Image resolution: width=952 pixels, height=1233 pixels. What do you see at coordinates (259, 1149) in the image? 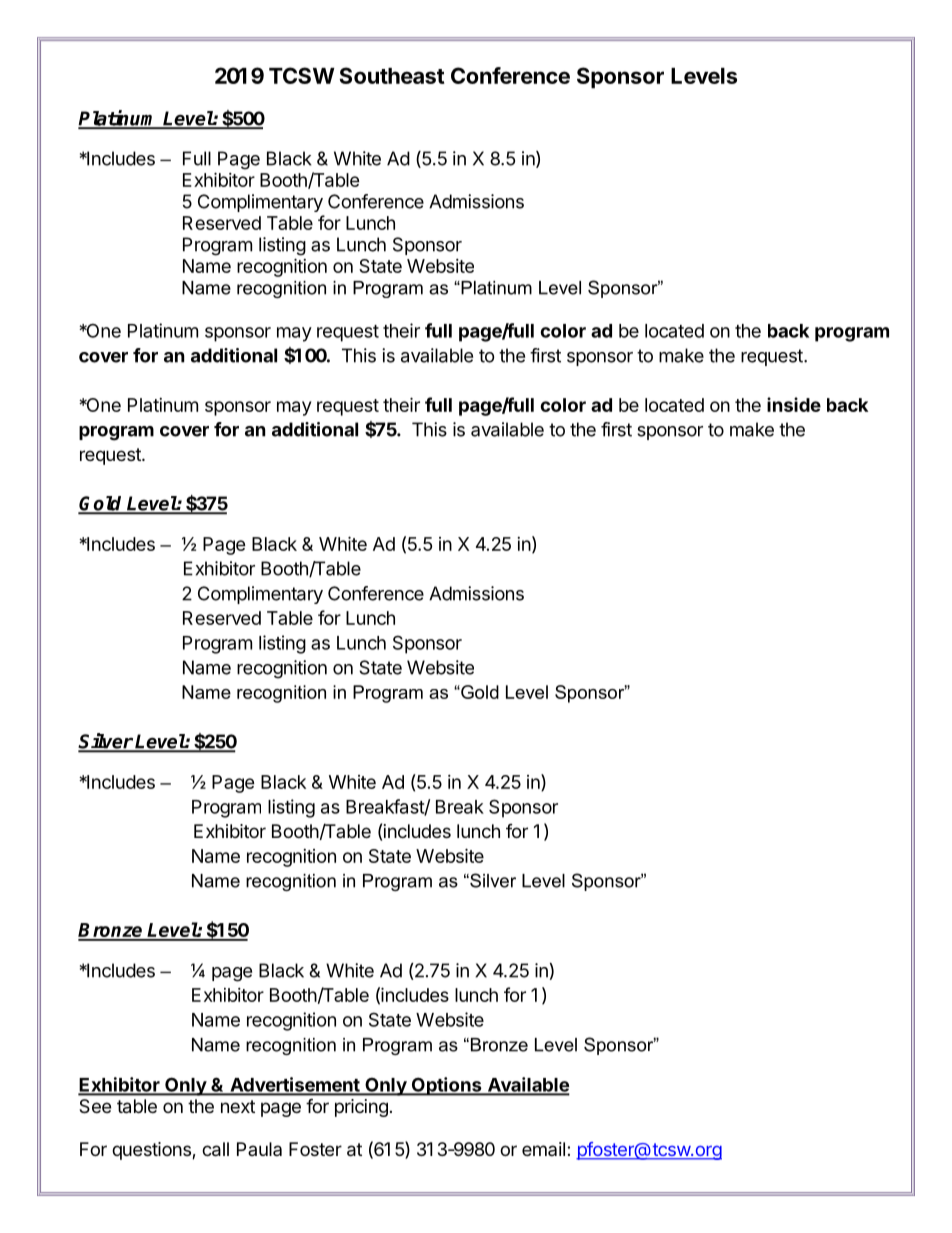
I see `Paula` at bounding box center [259, 1149].
